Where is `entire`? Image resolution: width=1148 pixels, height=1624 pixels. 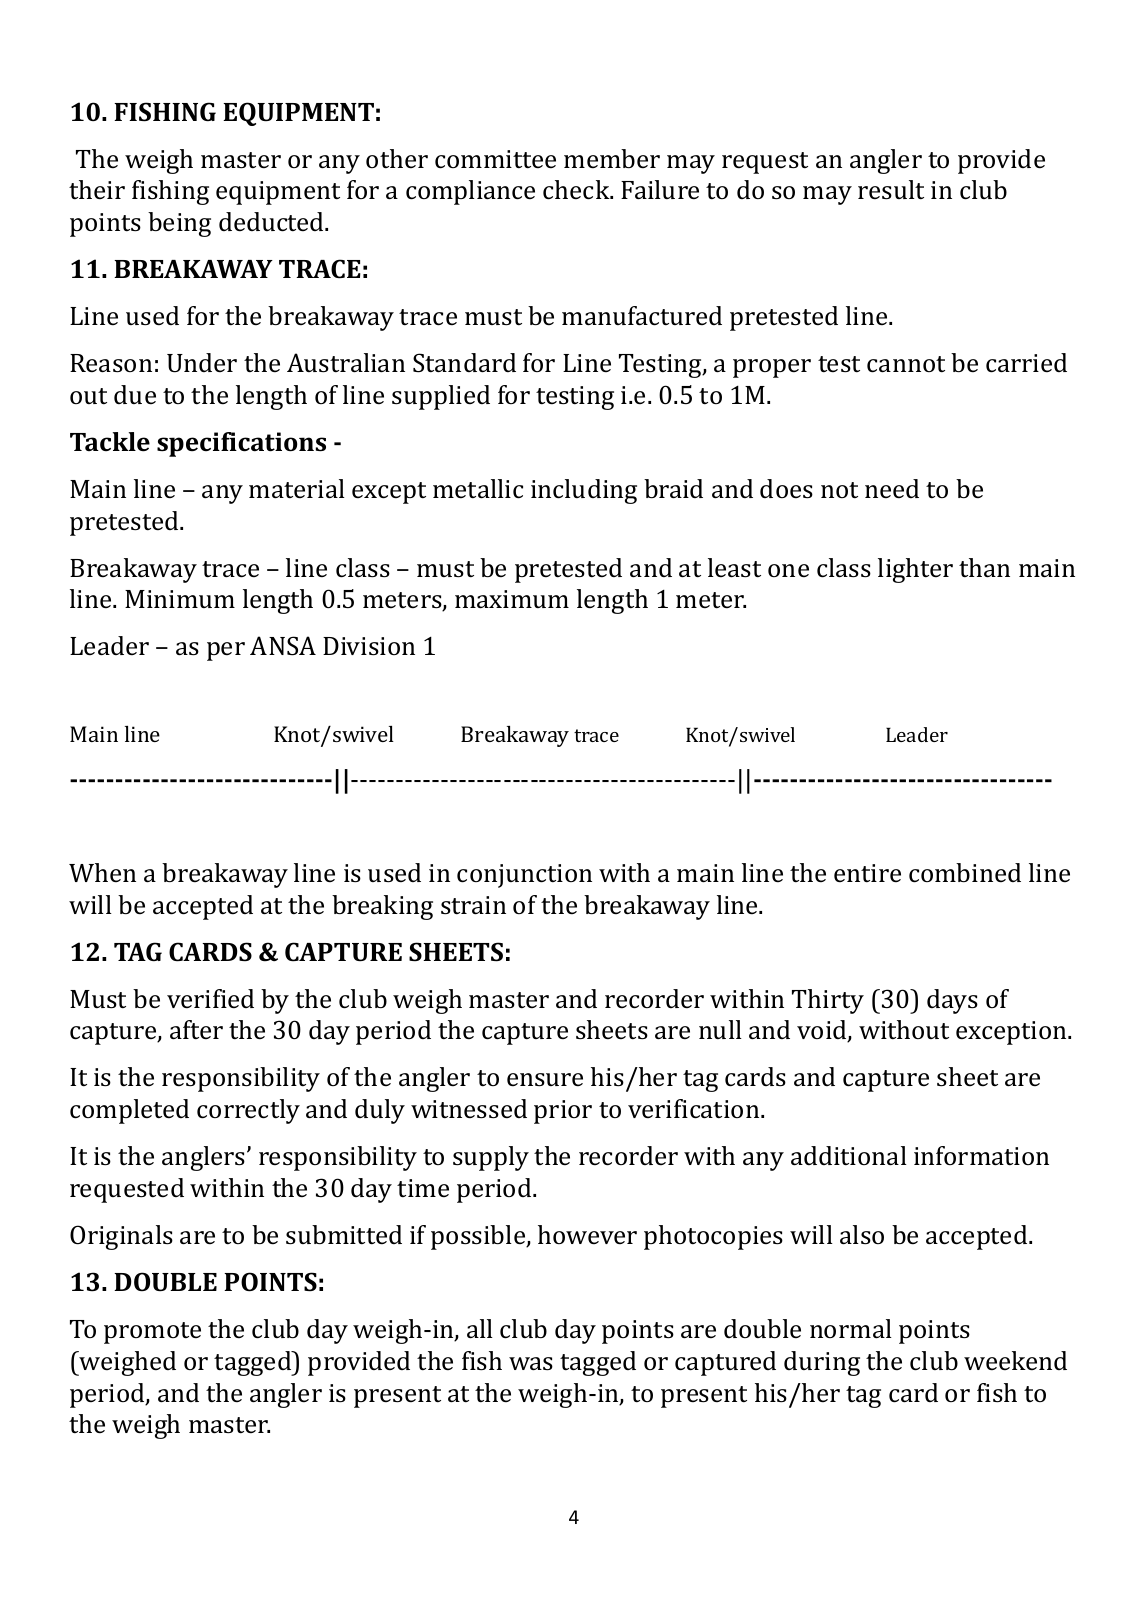 entire is located at coordinates (867, 873).
